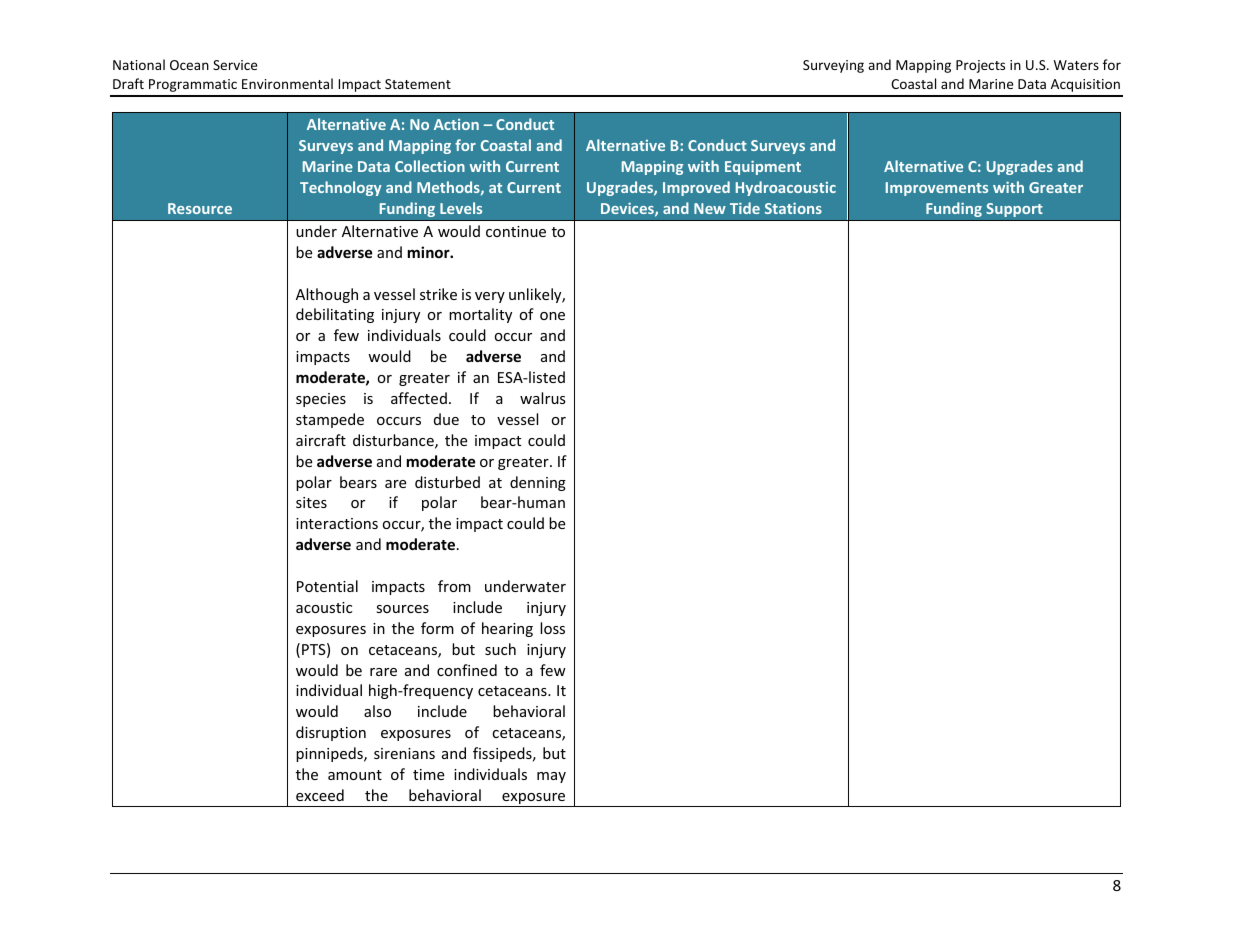  I want to click on exceed, so click(320, 795).
